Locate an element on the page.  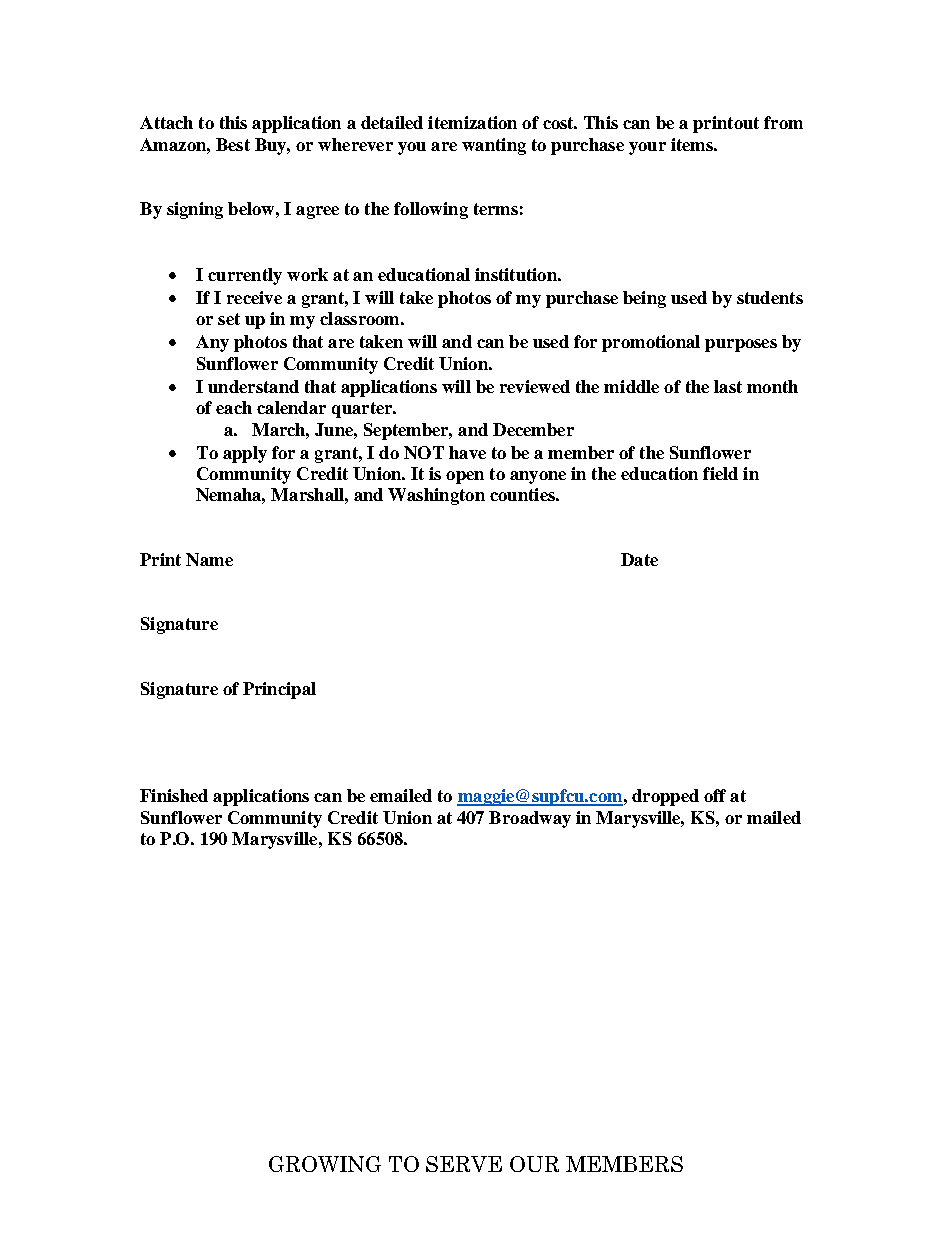
GROWING is located at coordinates (325, 1164).
